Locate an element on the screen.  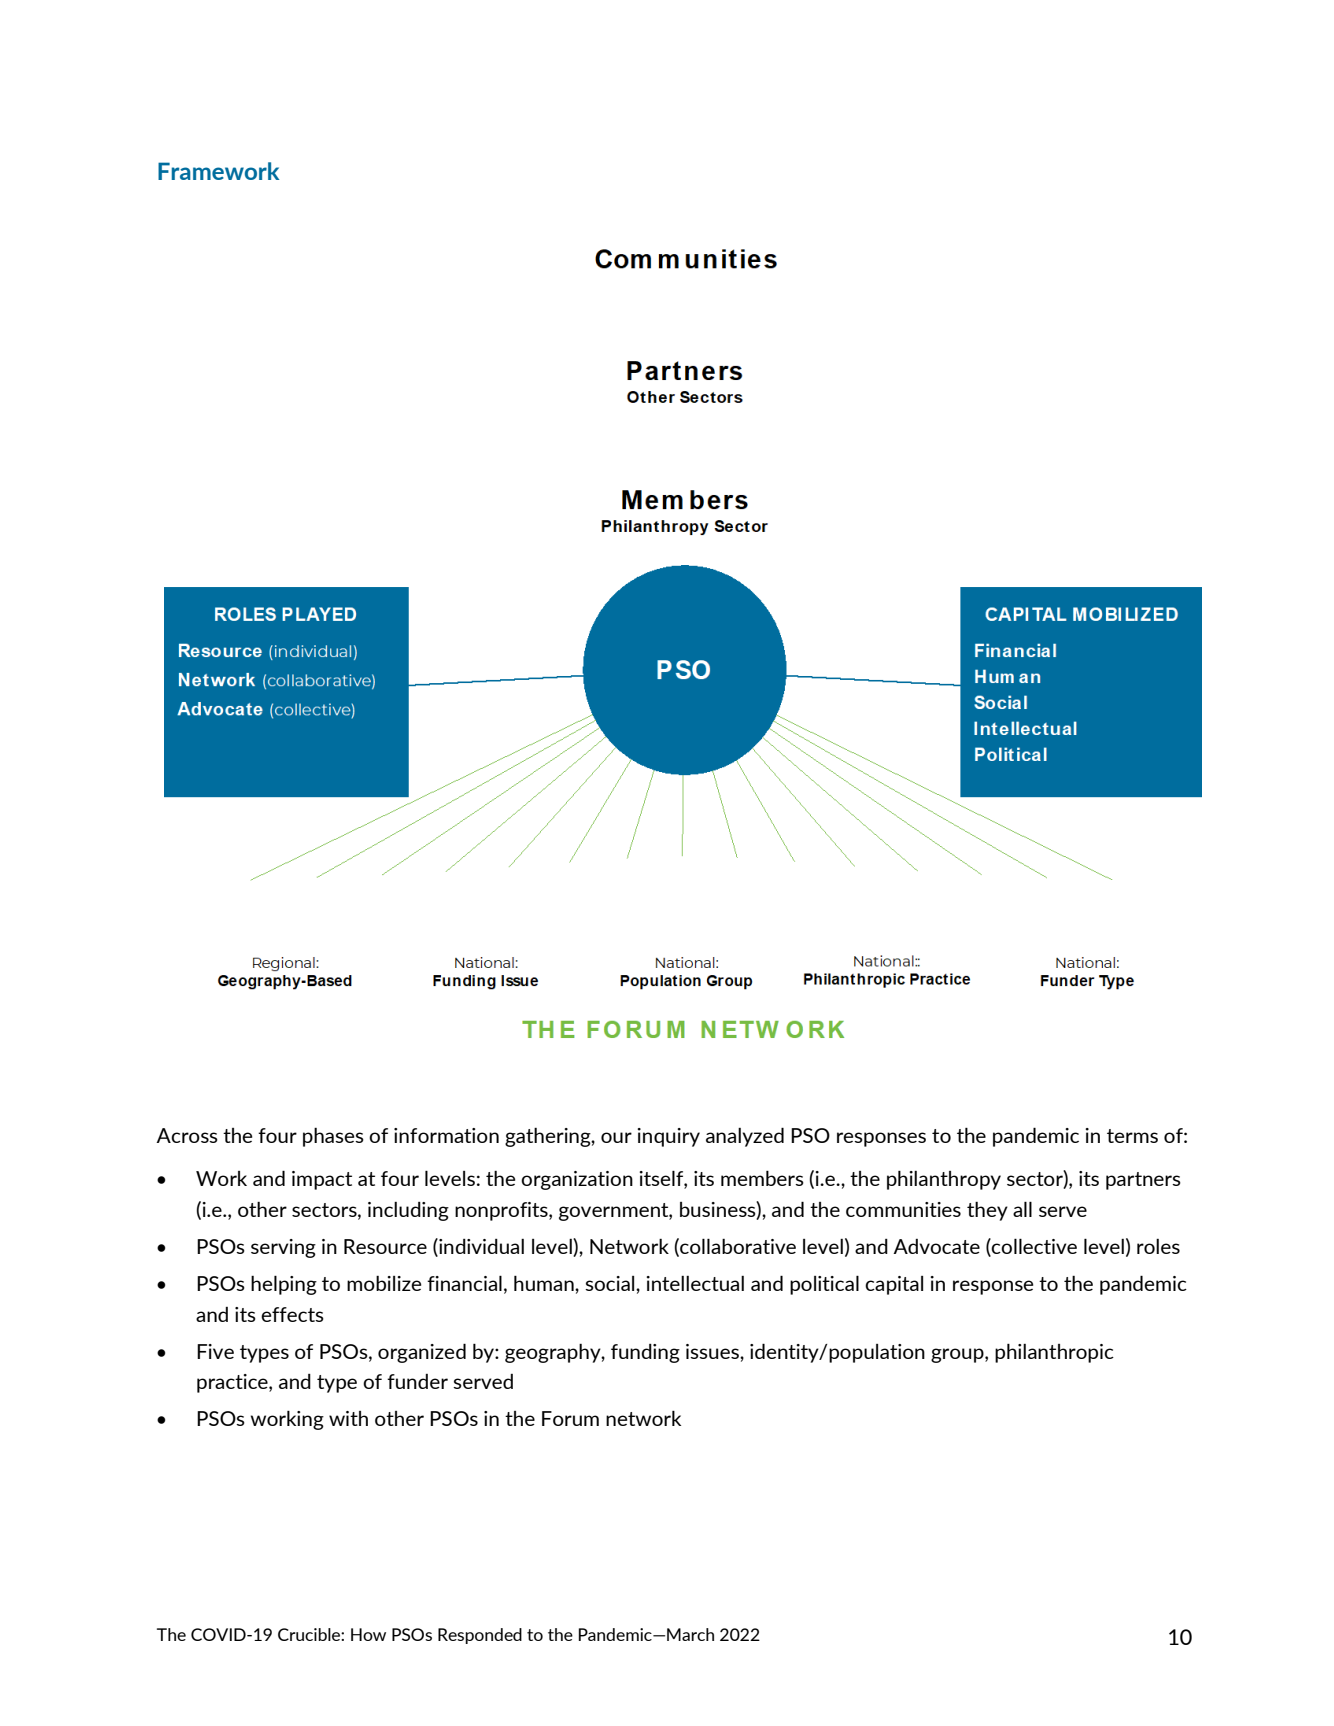
Forum is located at coordinates (570, 1418).
